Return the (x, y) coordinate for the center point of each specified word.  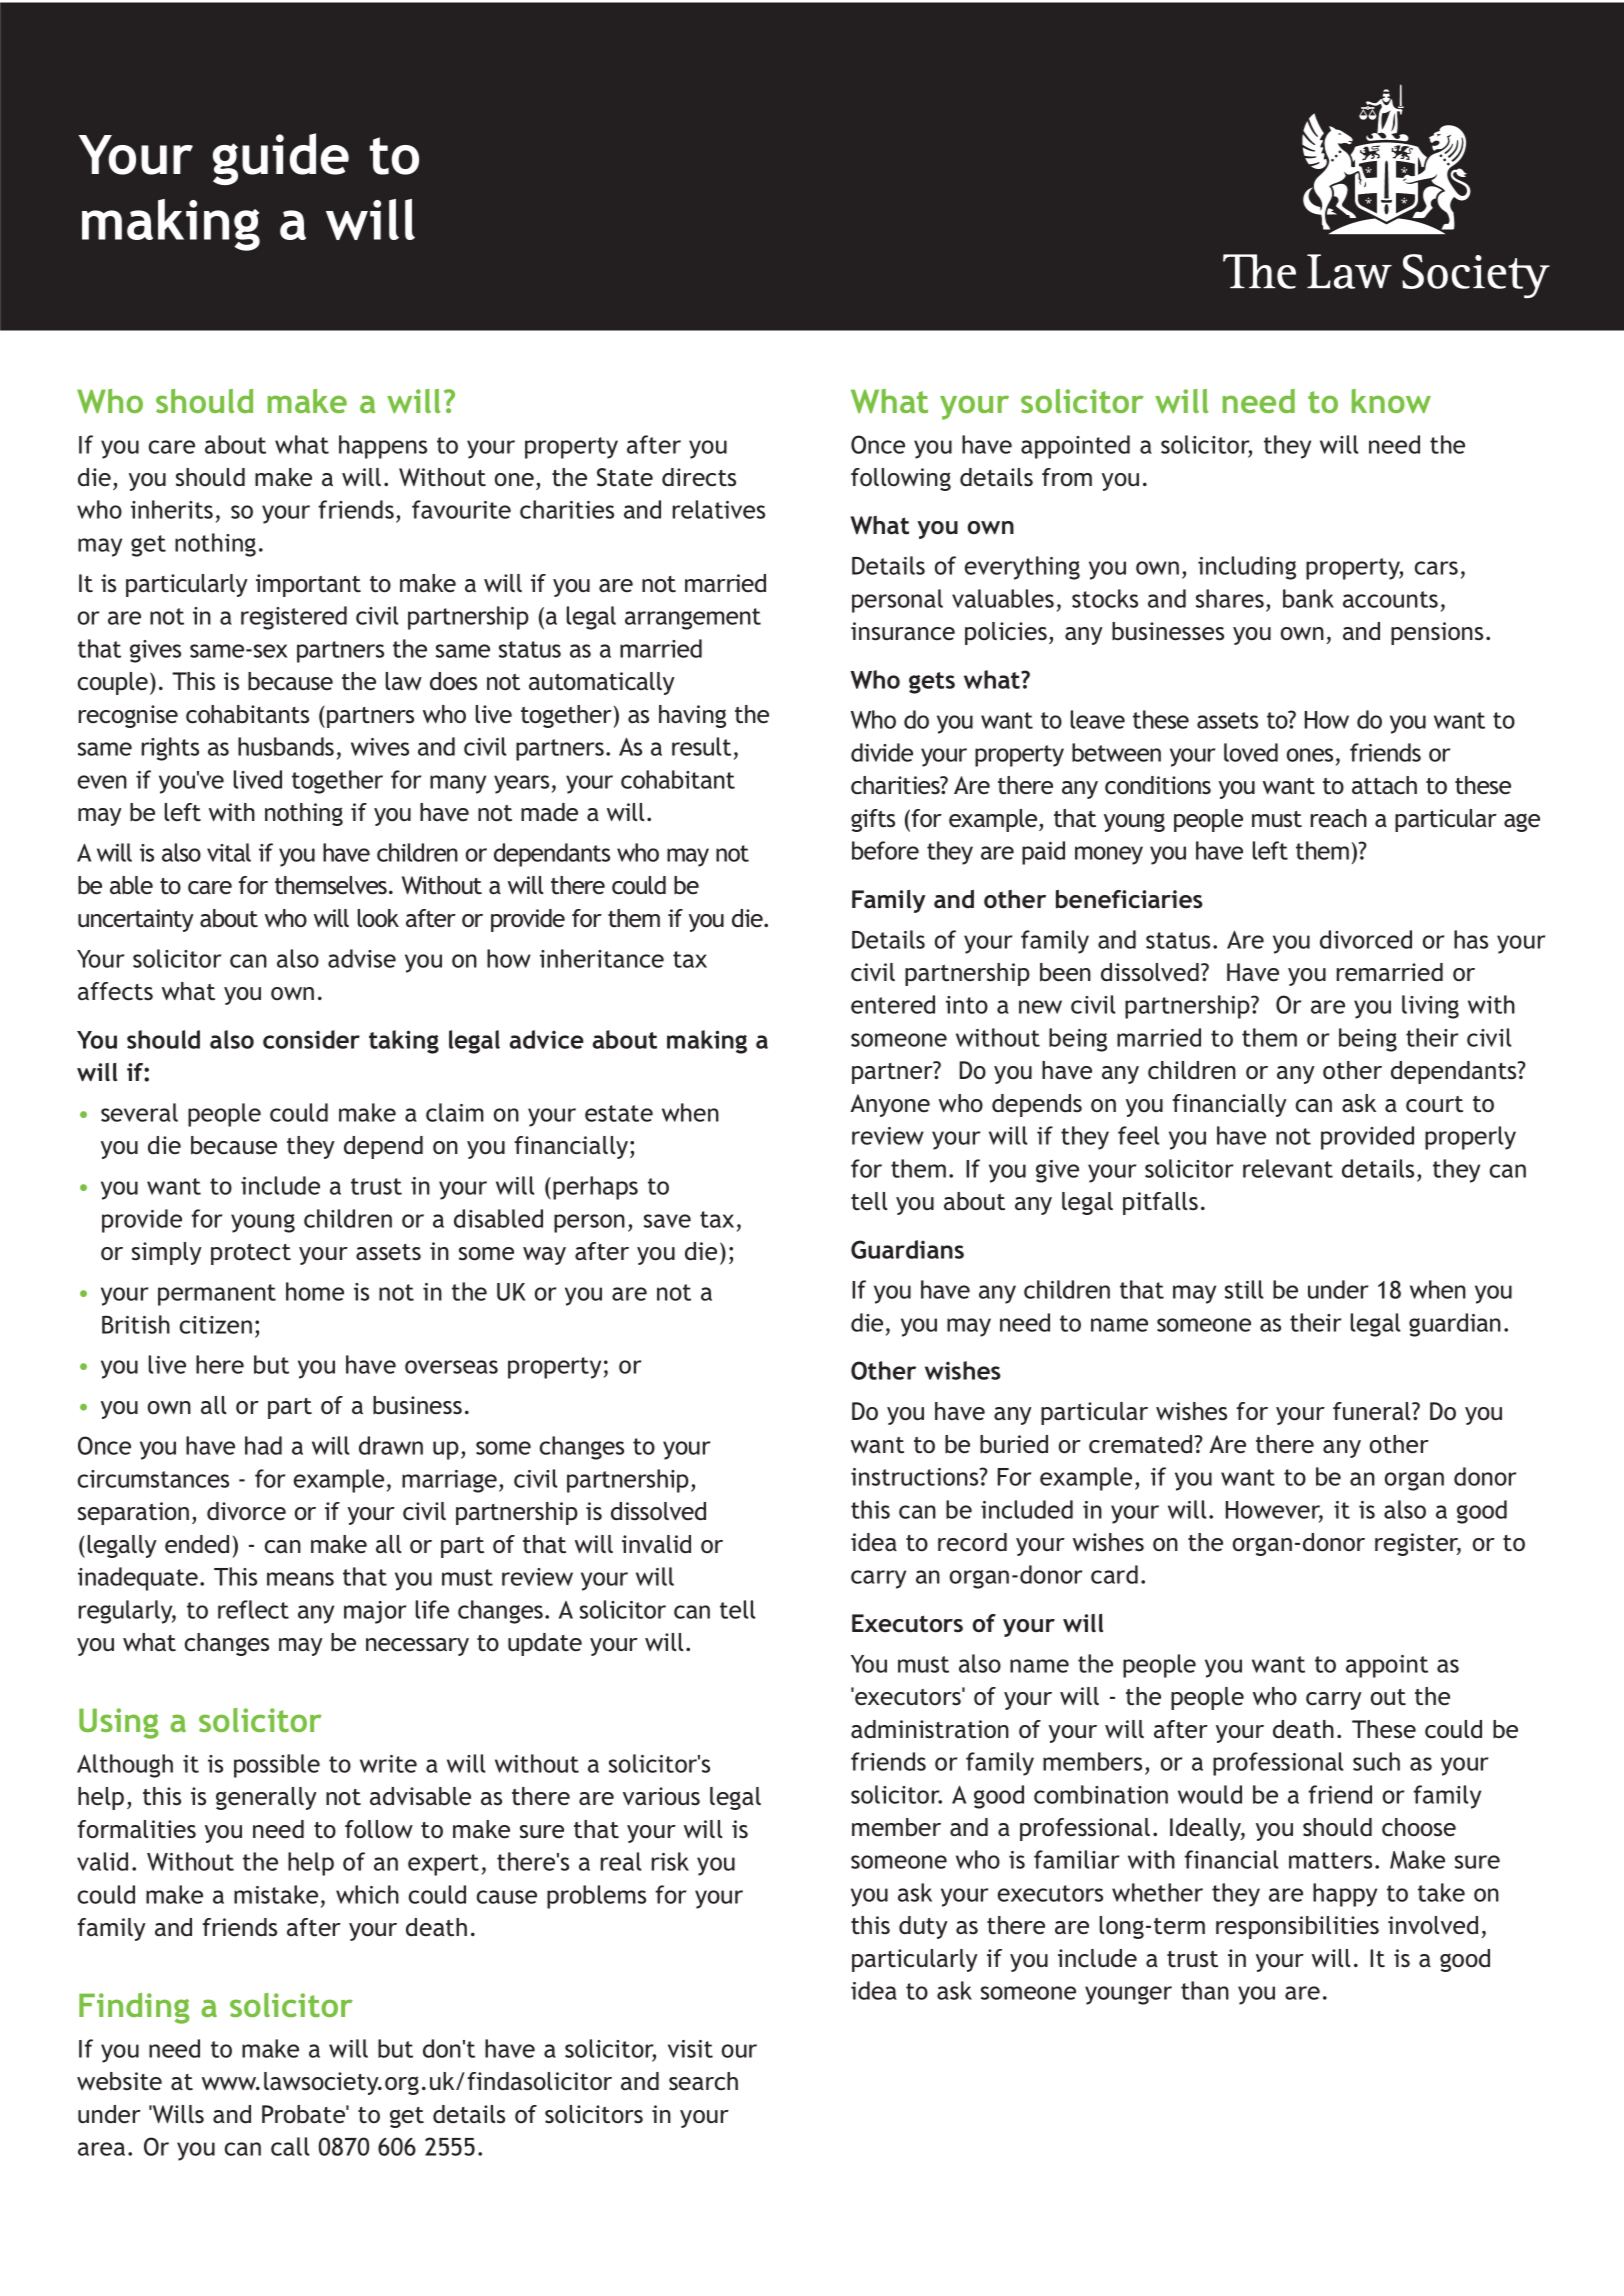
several (139, 1112)
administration (930, 1729)
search (703, 2081)
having (692, 716)
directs (699, 477)
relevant (1288, 1168)
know (1391, 401)
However (1274, 1511)
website (119, 2081)
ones (1310, 755)
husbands (286, 746)
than (1205, 1990)
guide (281, 159)
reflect (253, 1609)
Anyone (890, 1105)
